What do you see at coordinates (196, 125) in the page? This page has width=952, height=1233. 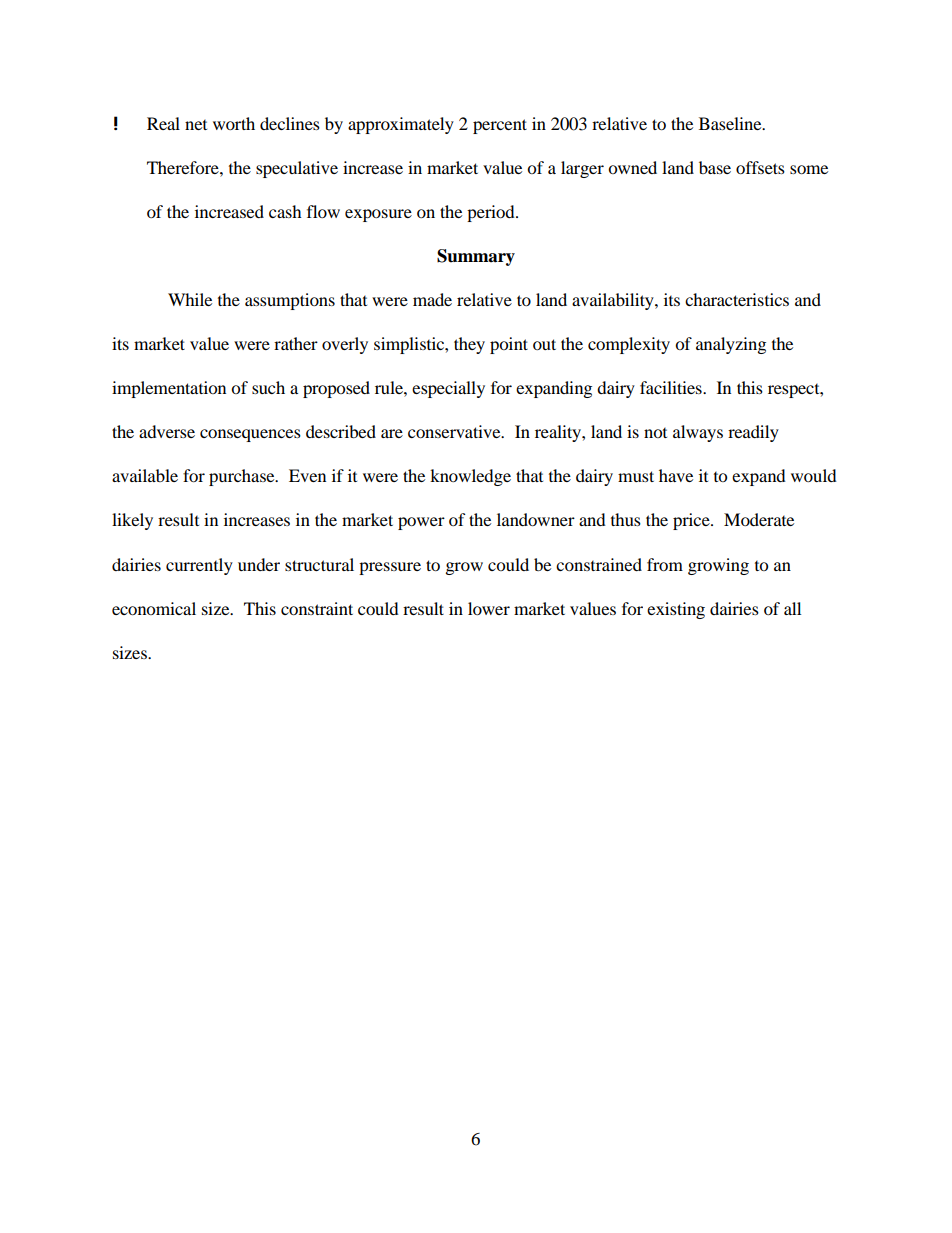 I see `net` at bounding box center [196, 125].
